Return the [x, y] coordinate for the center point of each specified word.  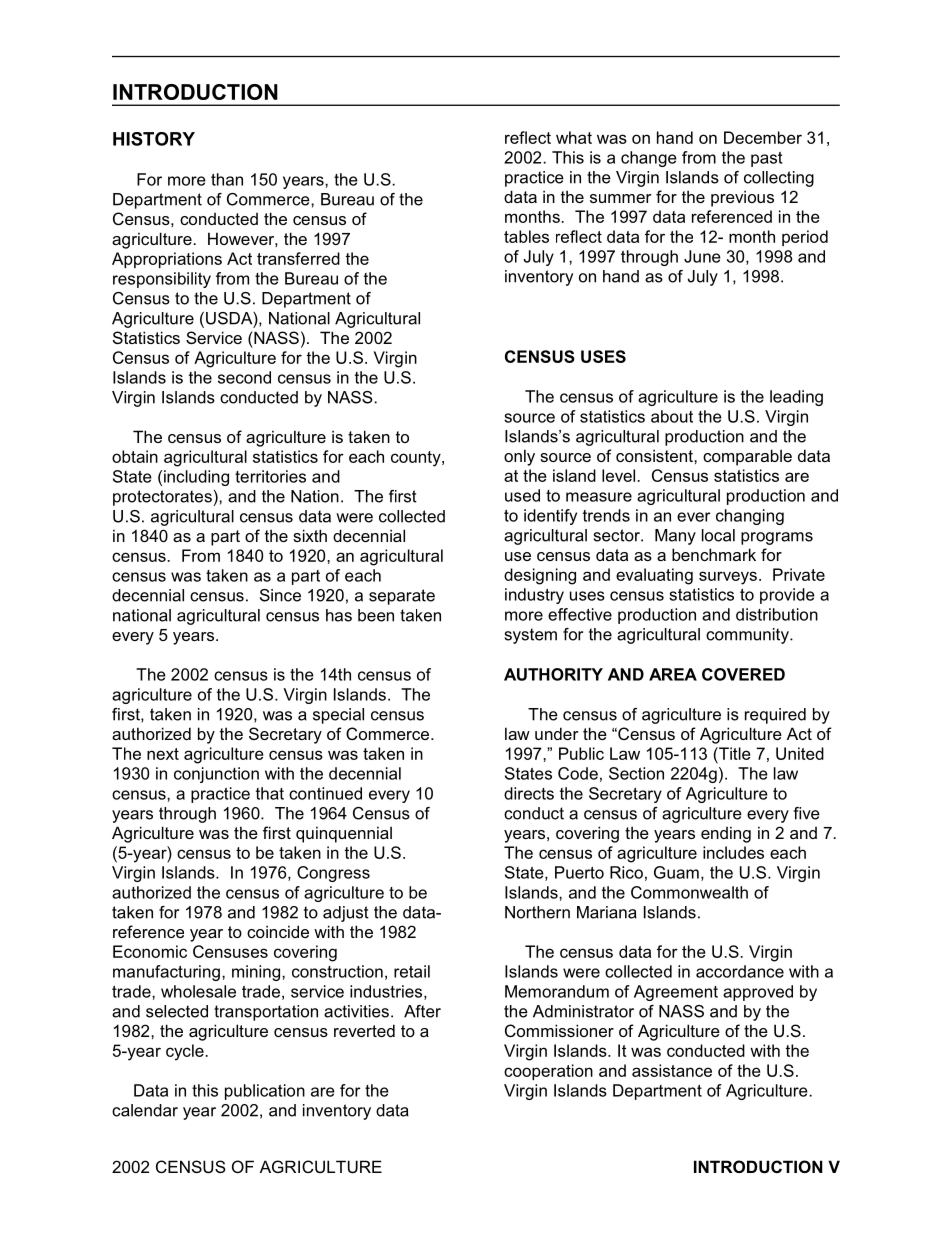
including [196, 478]
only [519, 457]
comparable [747, 457]
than [227, 179]
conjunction [216, 775]
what [574, 137]
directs [529, 793]
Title [734, 753]
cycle [186, 1052]
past [766, 159]
